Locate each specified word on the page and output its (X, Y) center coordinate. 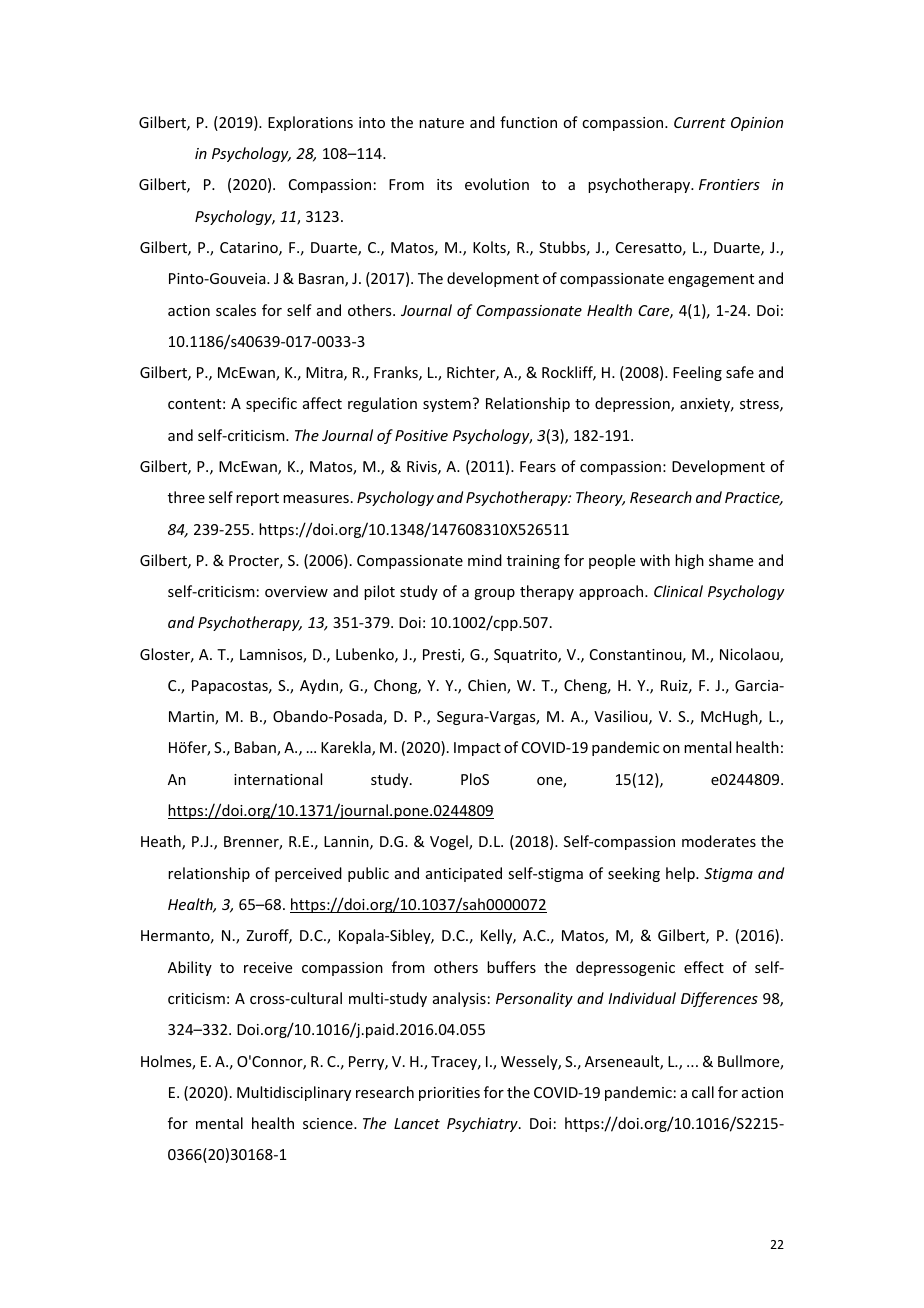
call (703, 1092)
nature (441, 123)
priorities (449, 1094)
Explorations (310, 123)
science (329, 1123)
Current (700, 122)
